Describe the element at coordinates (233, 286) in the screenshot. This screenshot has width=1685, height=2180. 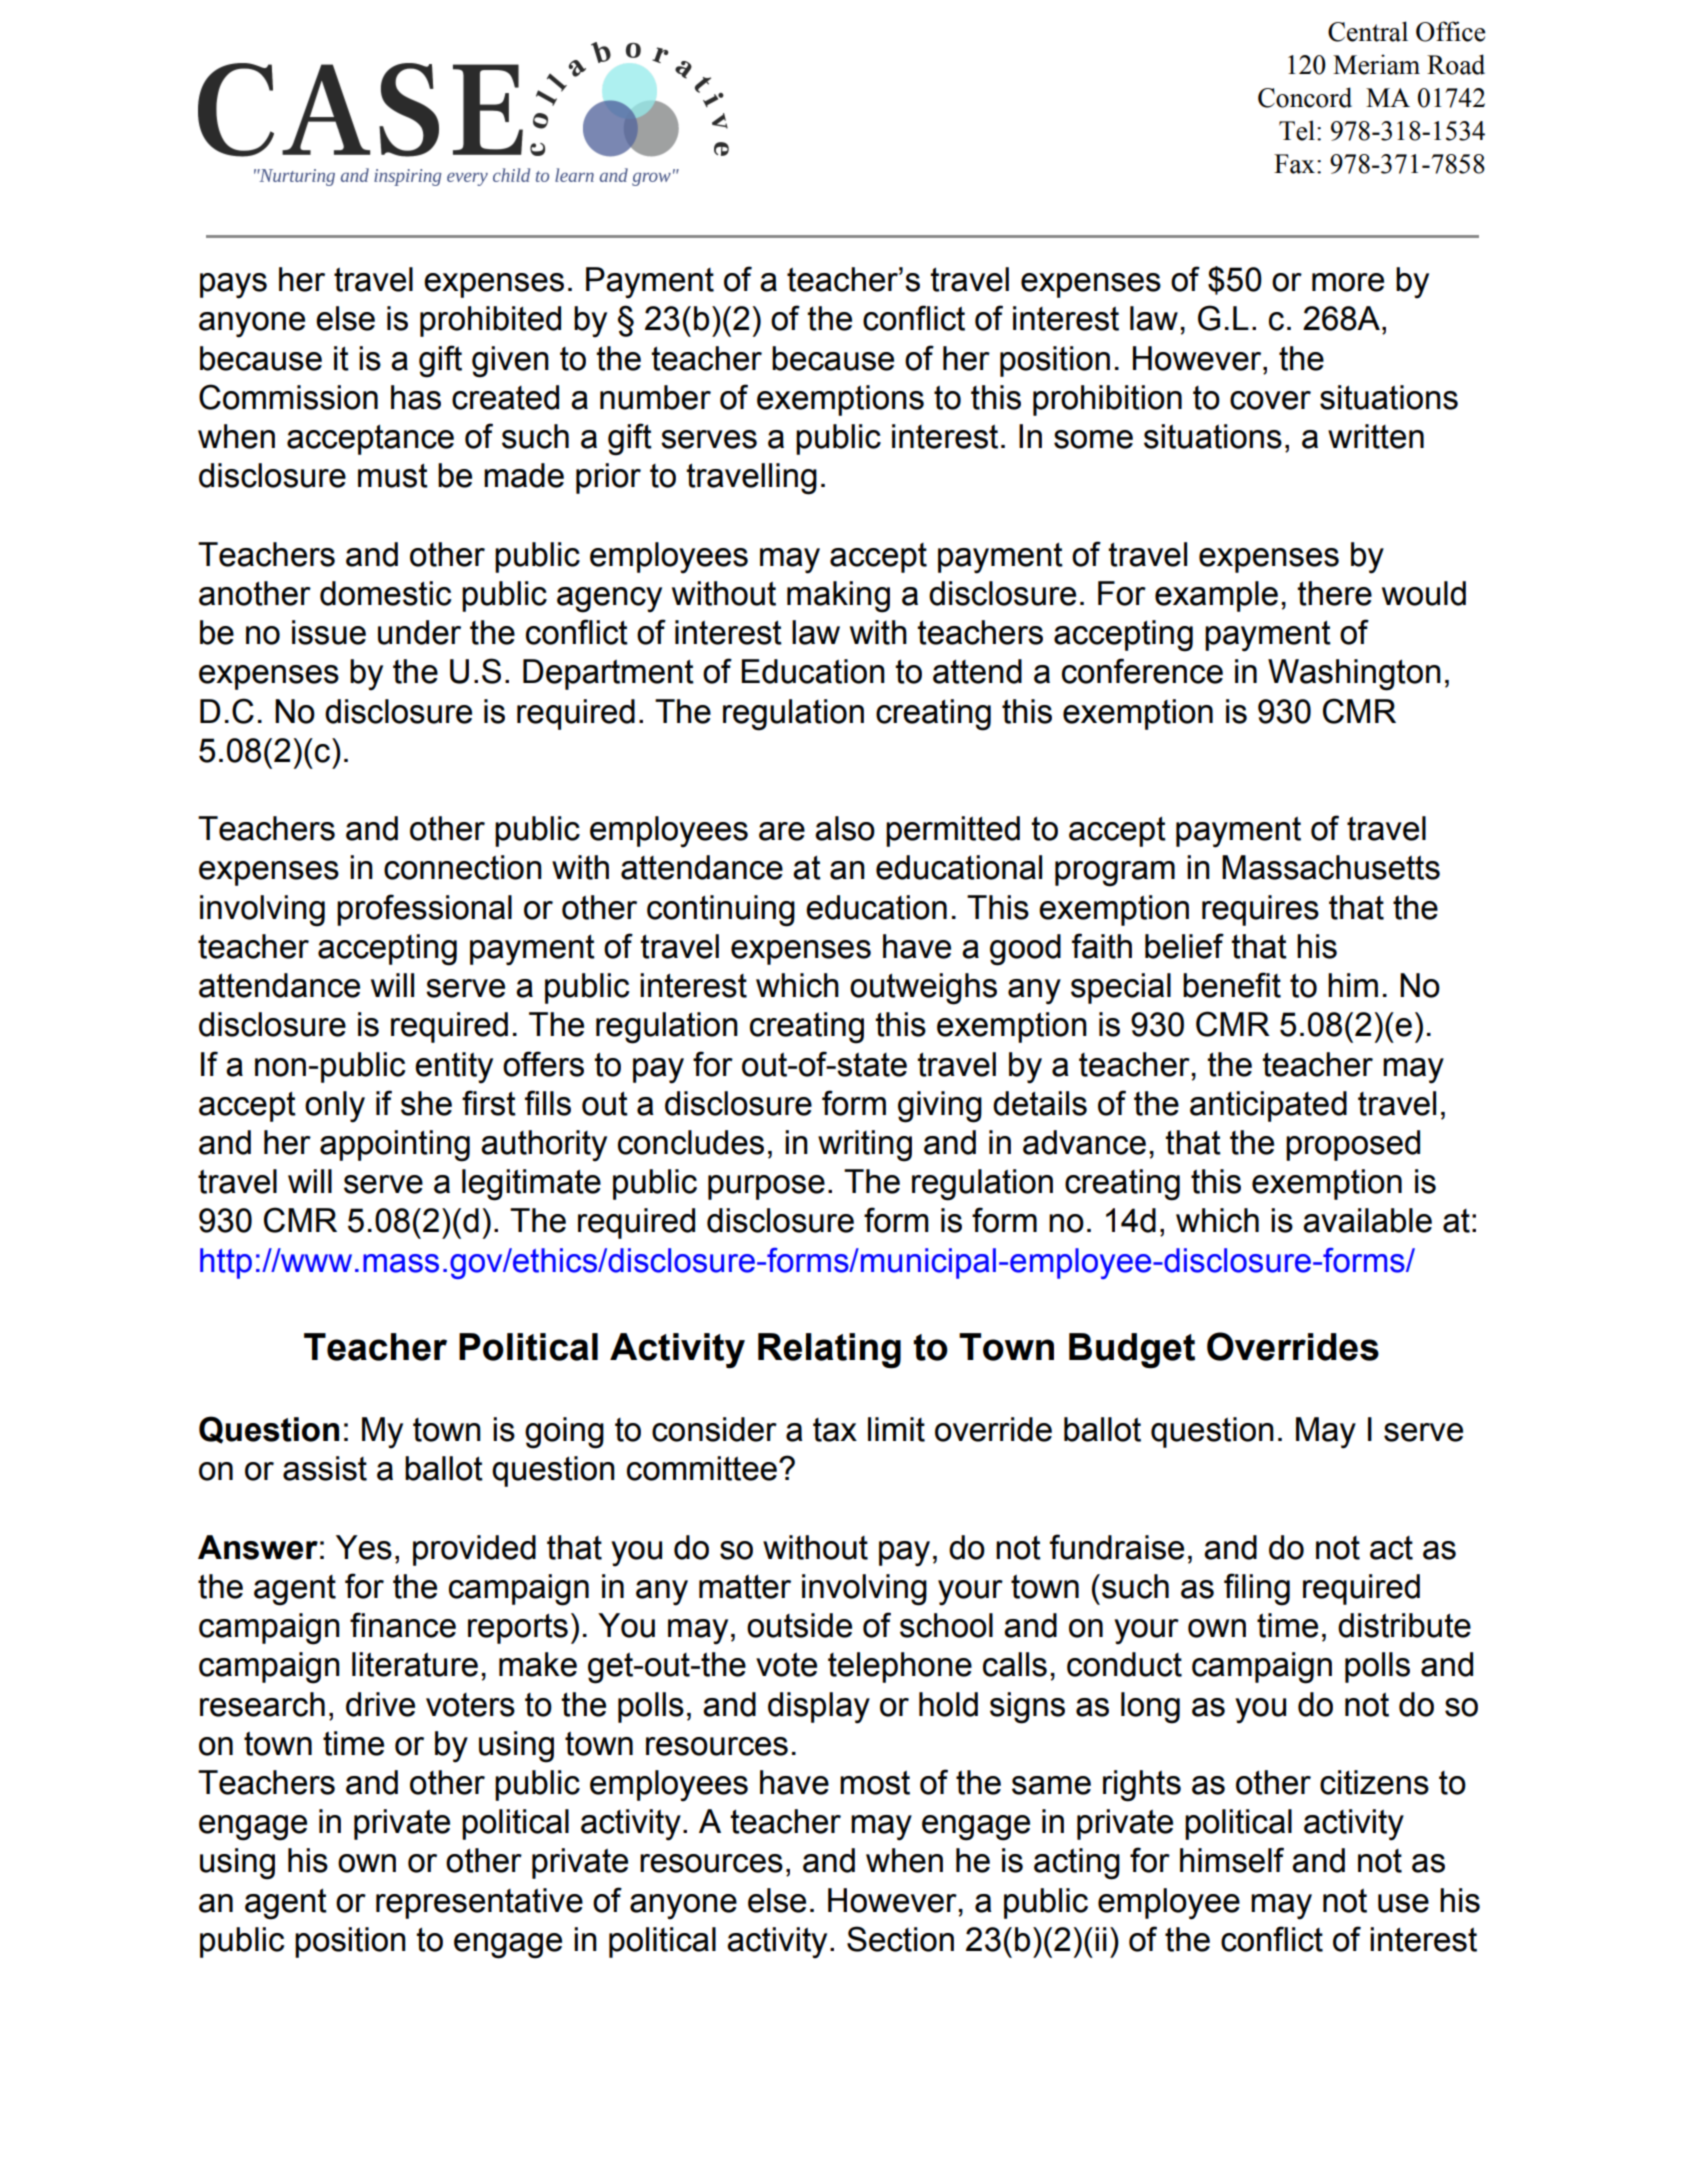
I see `pays` at that location.
